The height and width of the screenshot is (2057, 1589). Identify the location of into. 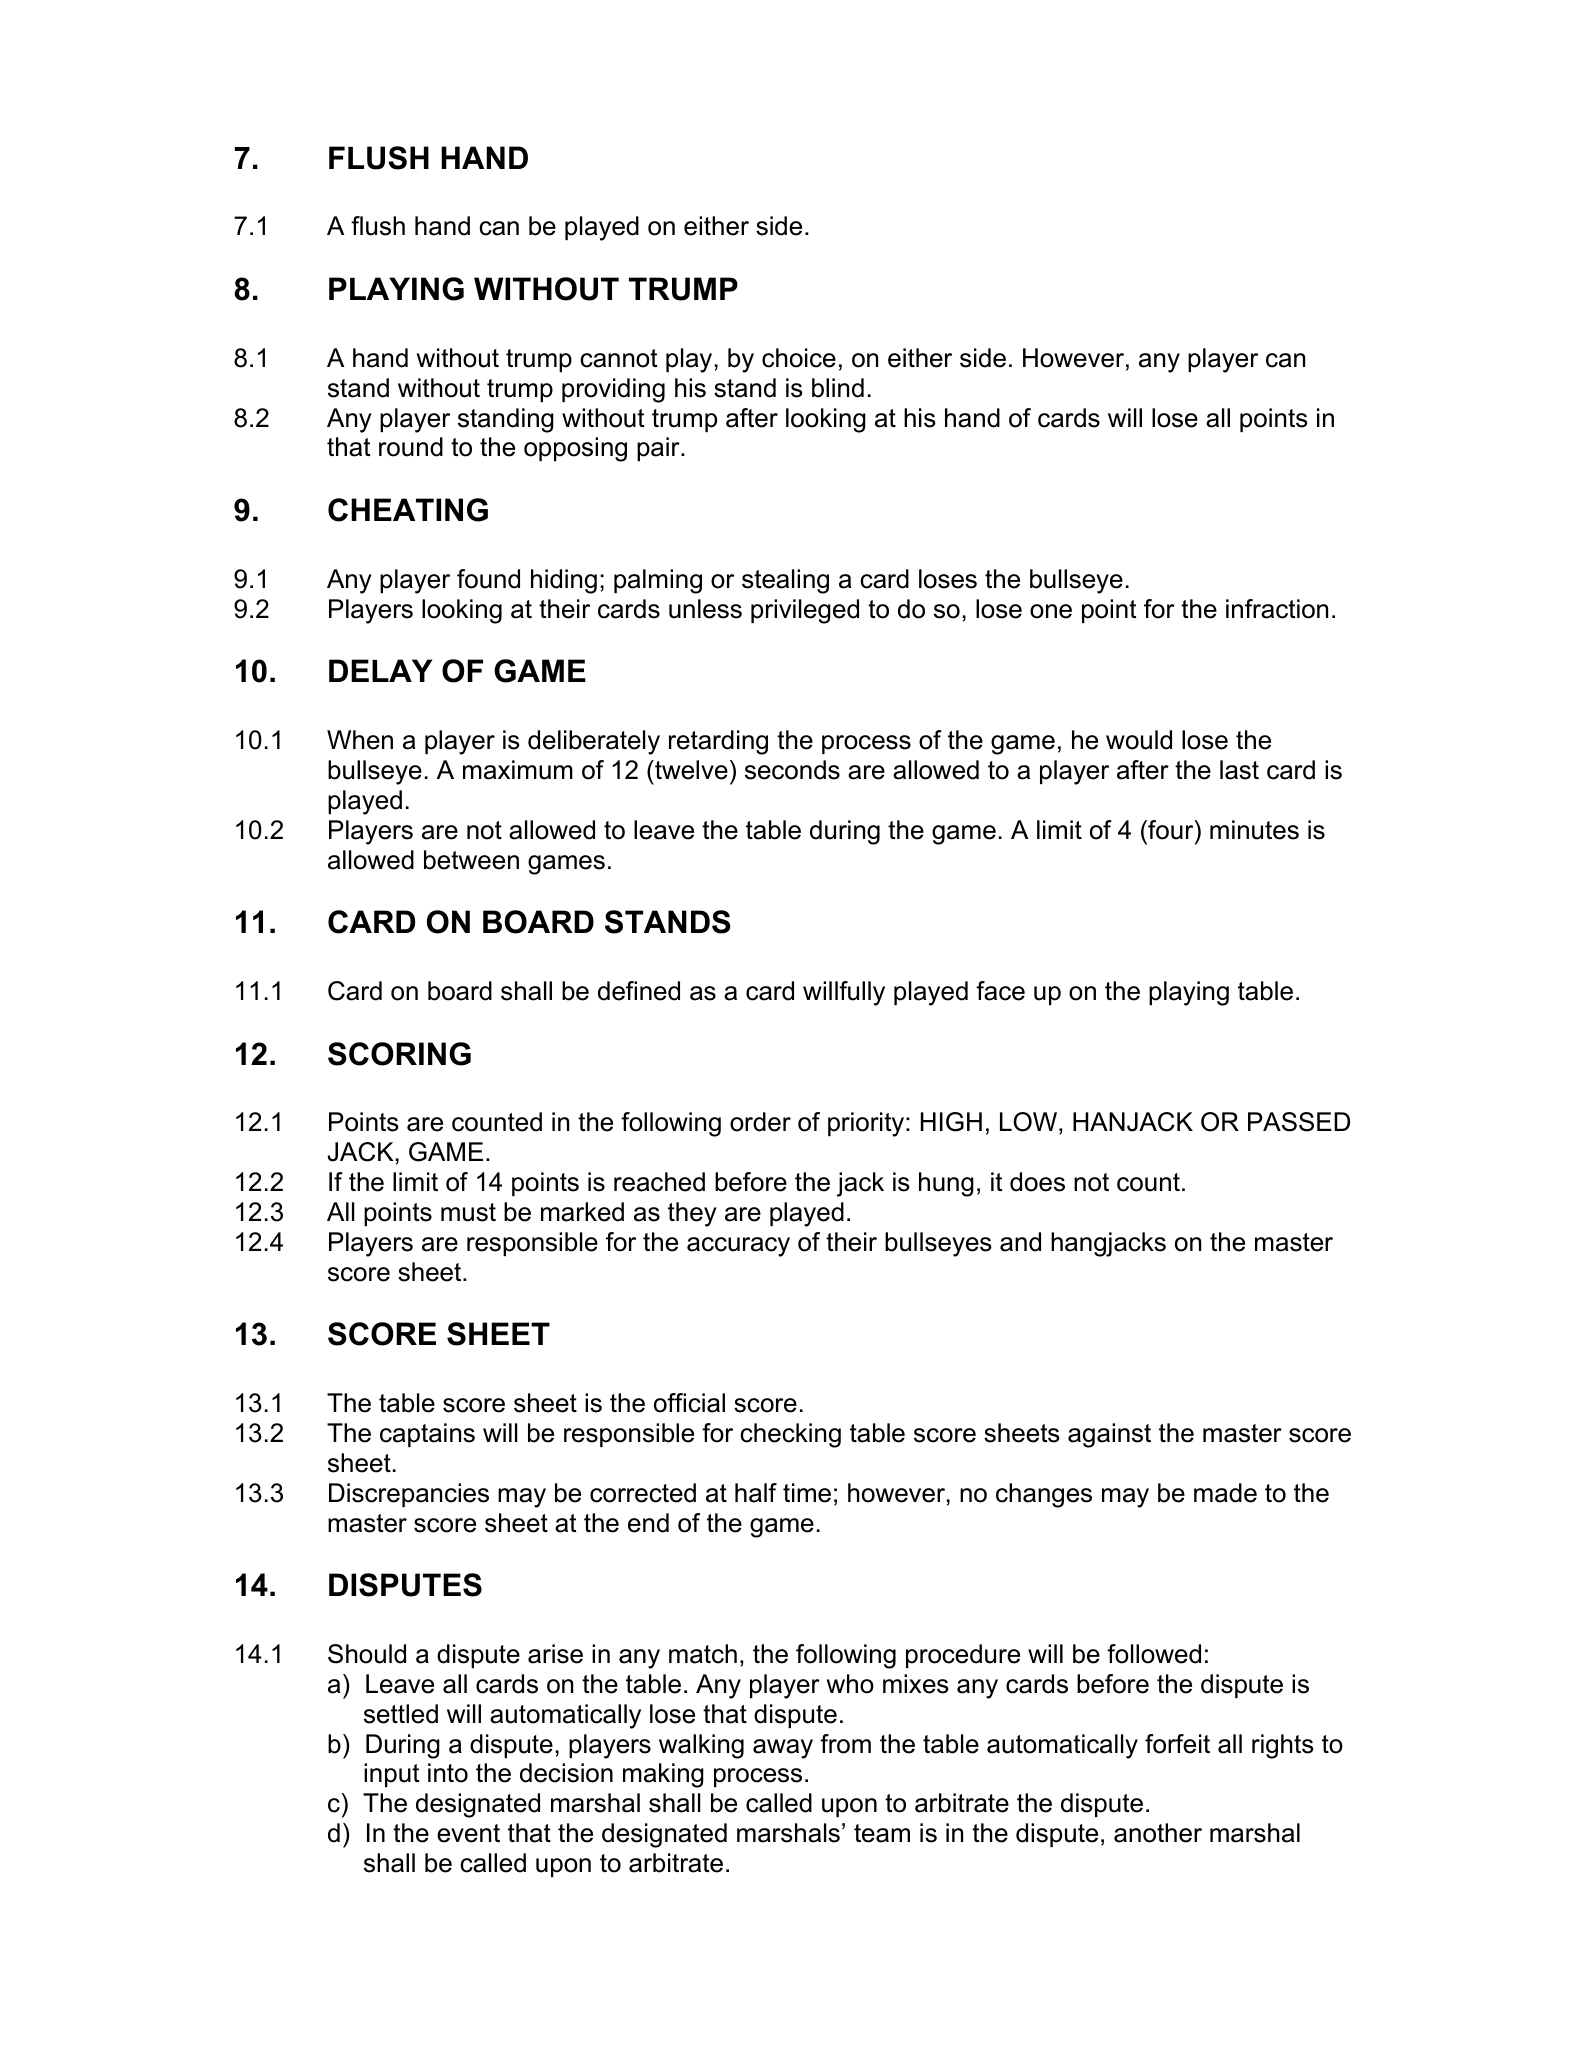
(448, 1773).
